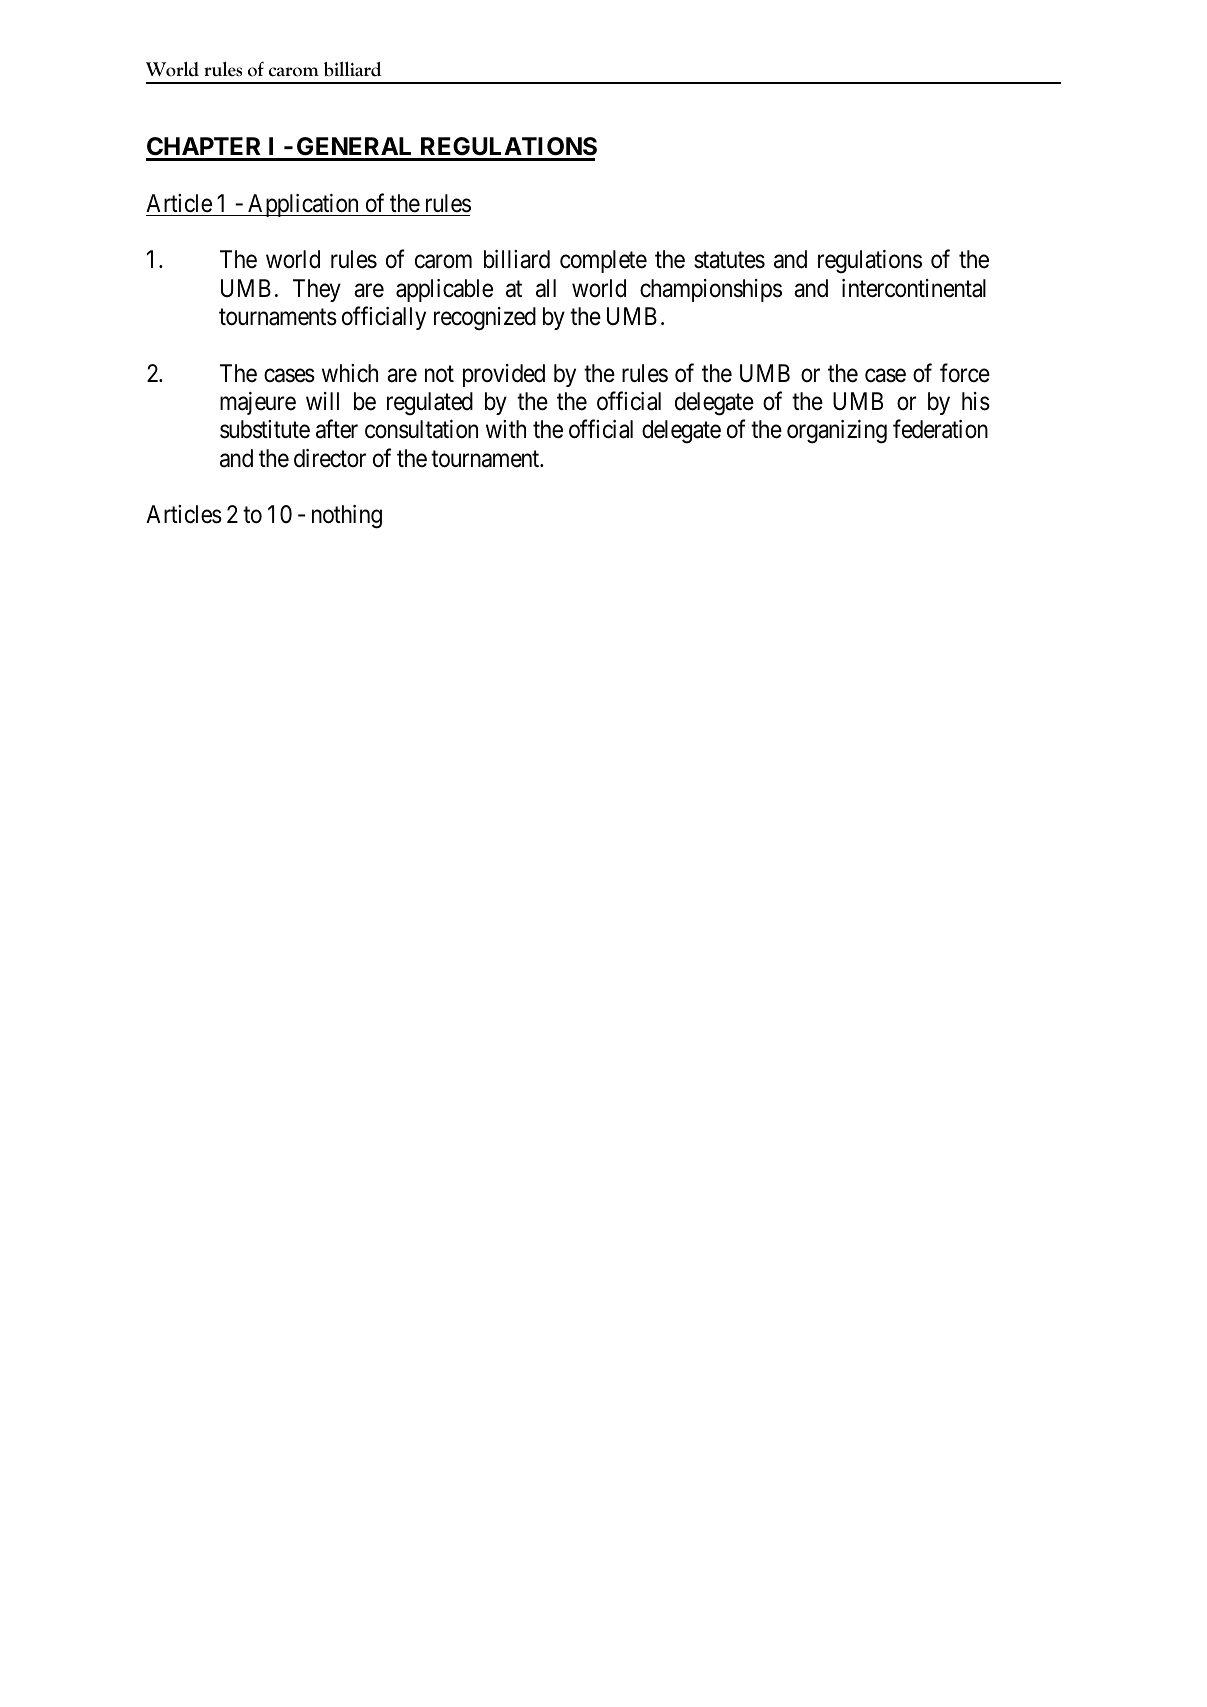 This image has width=1207, height=1707. Describe the element at coordinates (322, 401) in the image. I see `will` at that location.
